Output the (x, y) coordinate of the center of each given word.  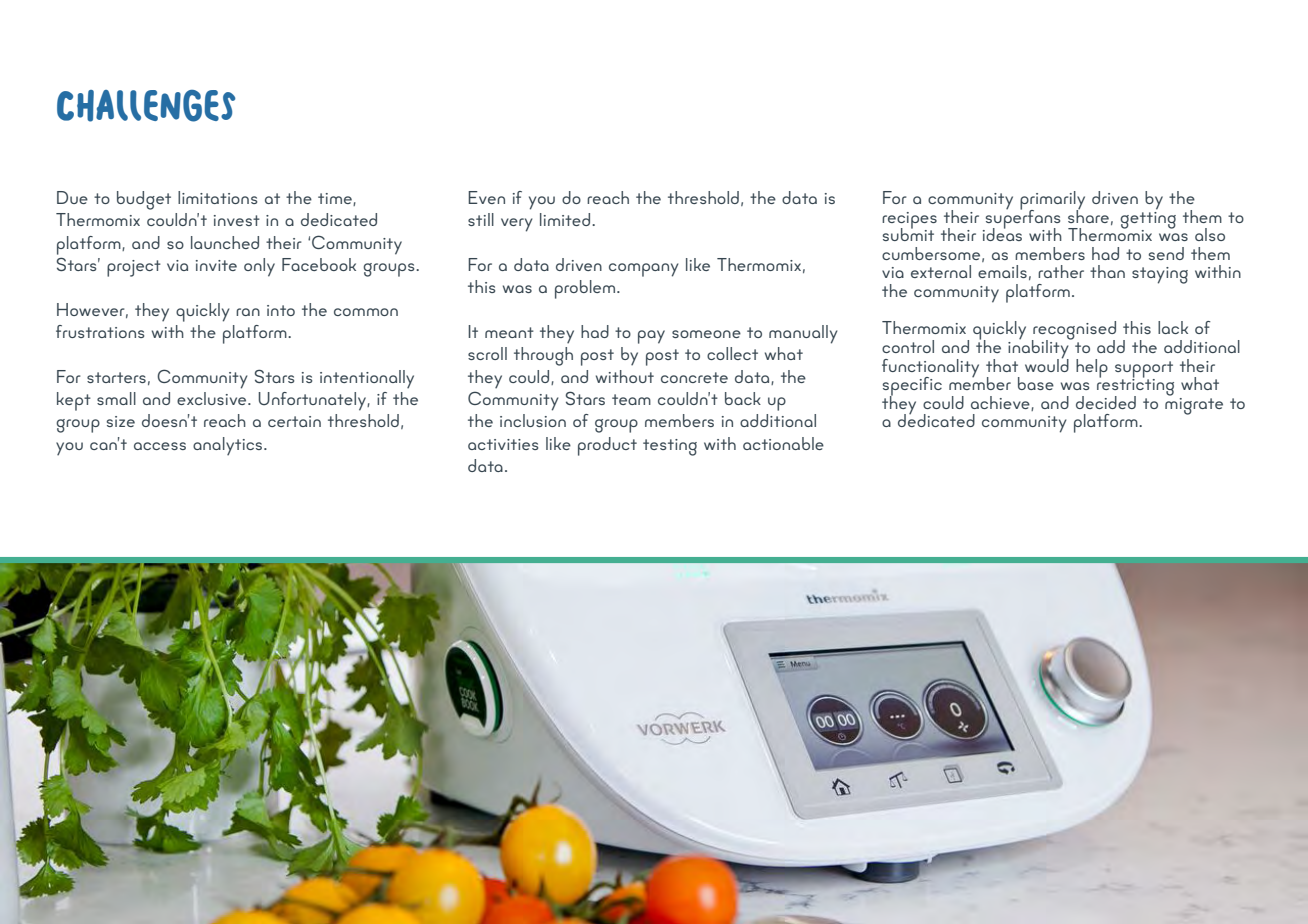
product (607, 446)
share (1088, 215)
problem (585, 289)
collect (732, 353)
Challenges (146, 106)
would (1047, 364)
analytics (229, 446)
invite (216, 265)
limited (566, 219)
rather (1061, 271)
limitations (217, 197)
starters (116, 377)
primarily (1052, 201)
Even (486, 197)
